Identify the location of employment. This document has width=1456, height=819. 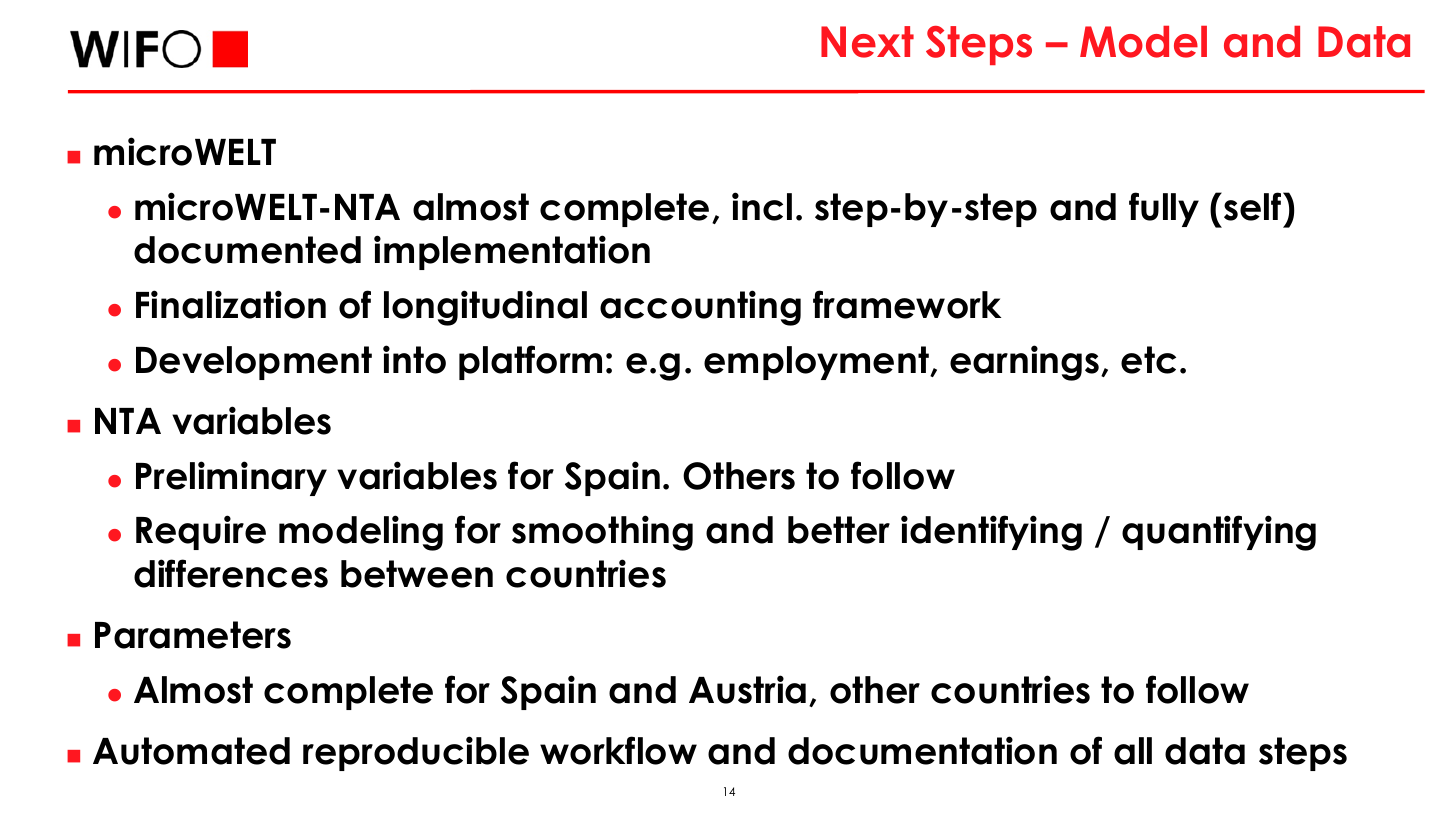
(817, 363).
